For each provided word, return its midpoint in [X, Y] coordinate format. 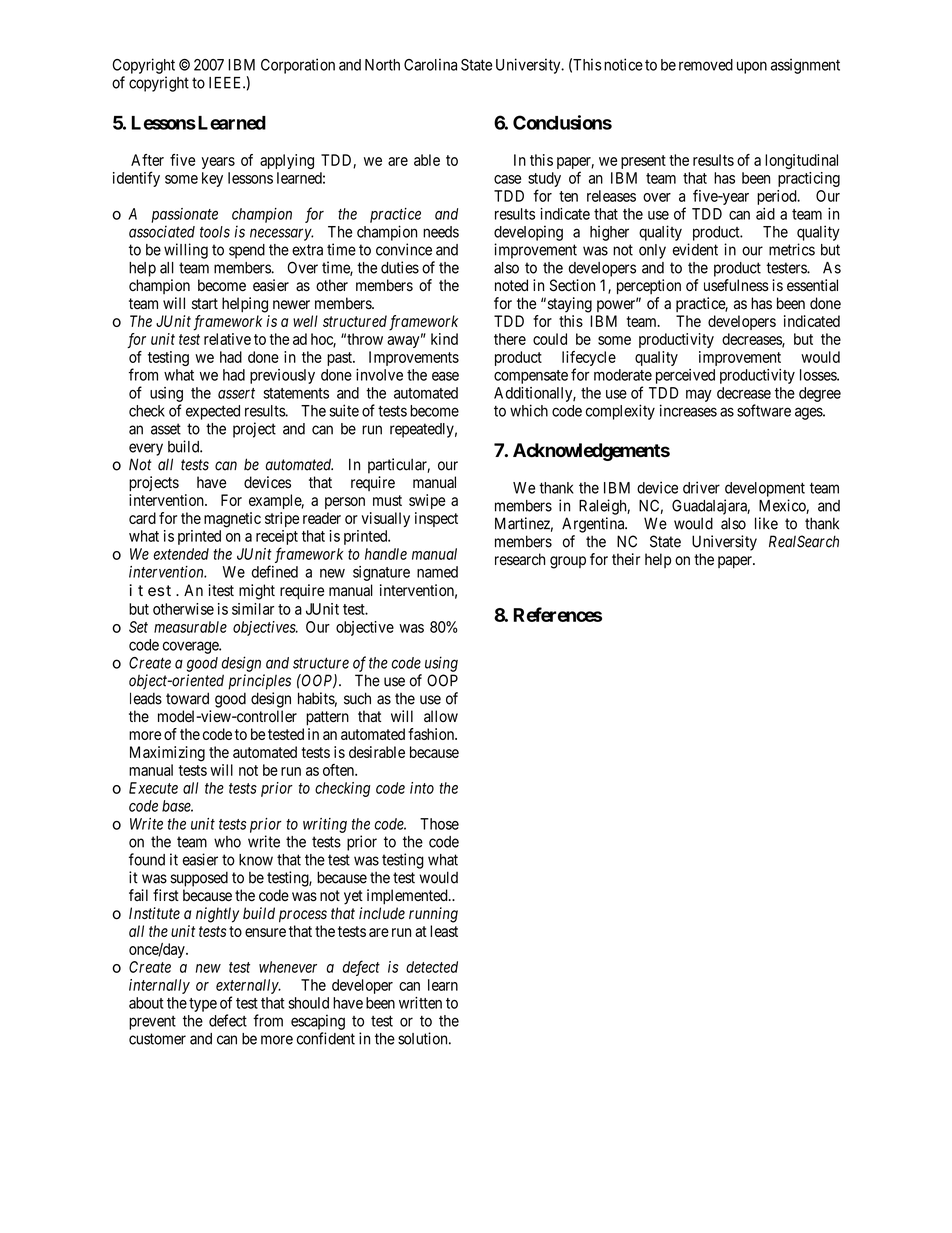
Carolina [430, 64]
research [520, 559]
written [420, 1003]
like [766, 523]
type [203, 1005]
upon [752, 67]
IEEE [226, 83]
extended [181, 554]
